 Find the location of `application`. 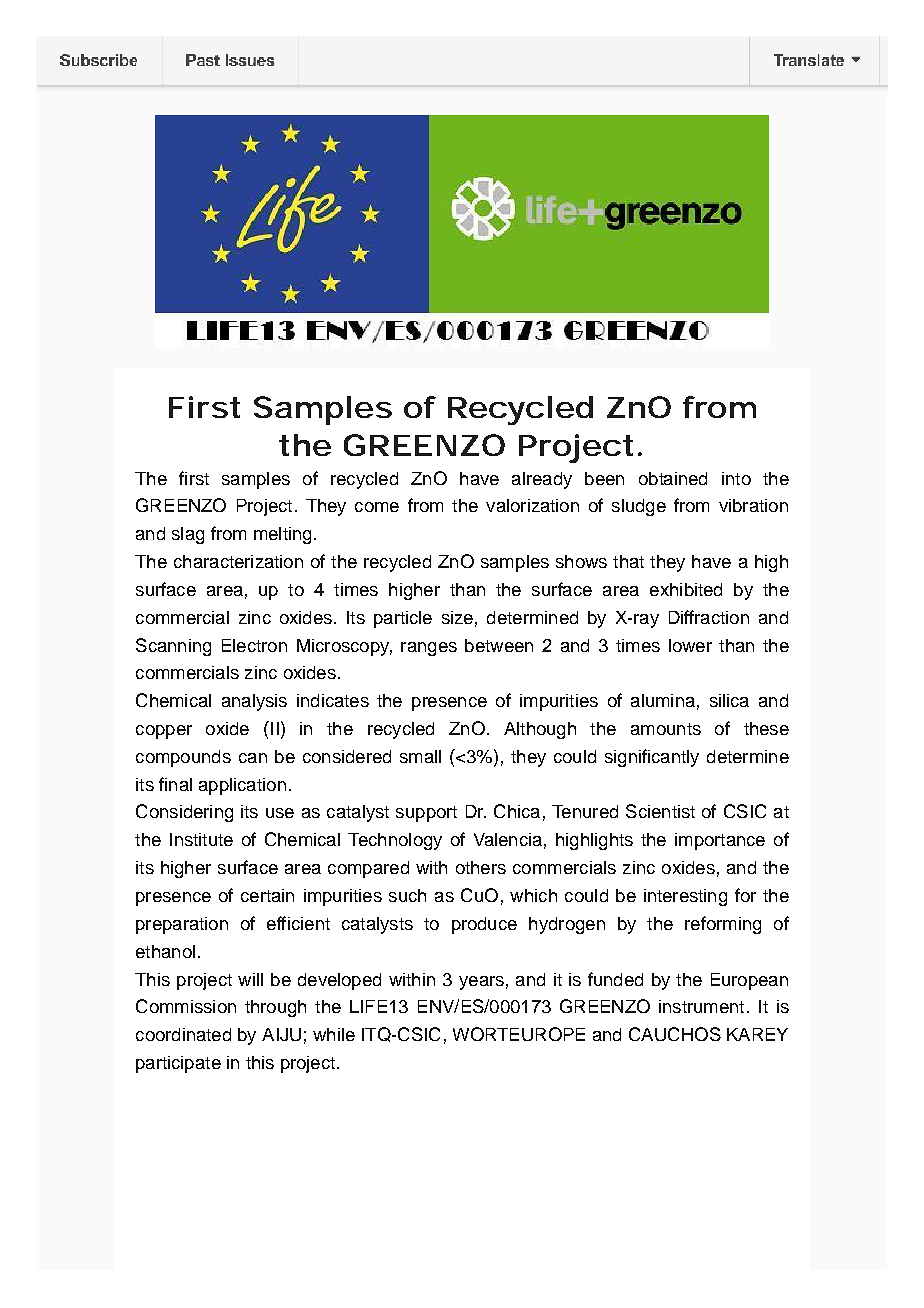

application is located at coordinates (242, 786).
